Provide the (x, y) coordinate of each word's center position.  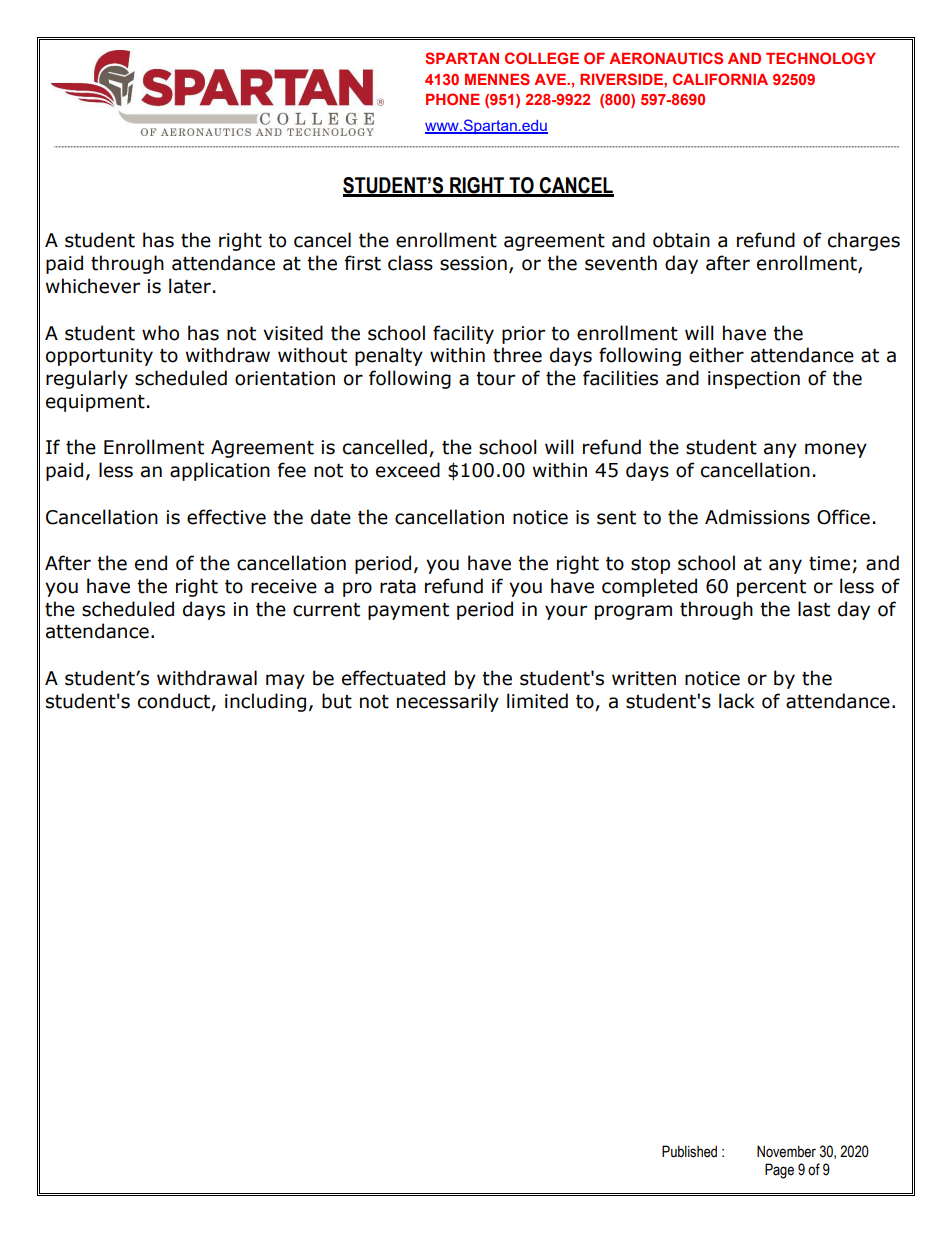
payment (408, 611)
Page (779, 1171)
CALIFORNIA (720, 79)
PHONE (453, 99)
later (190, 286)
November (786, 1151)
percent (771, 588)
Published (689, 1151)
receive (284, 586)
